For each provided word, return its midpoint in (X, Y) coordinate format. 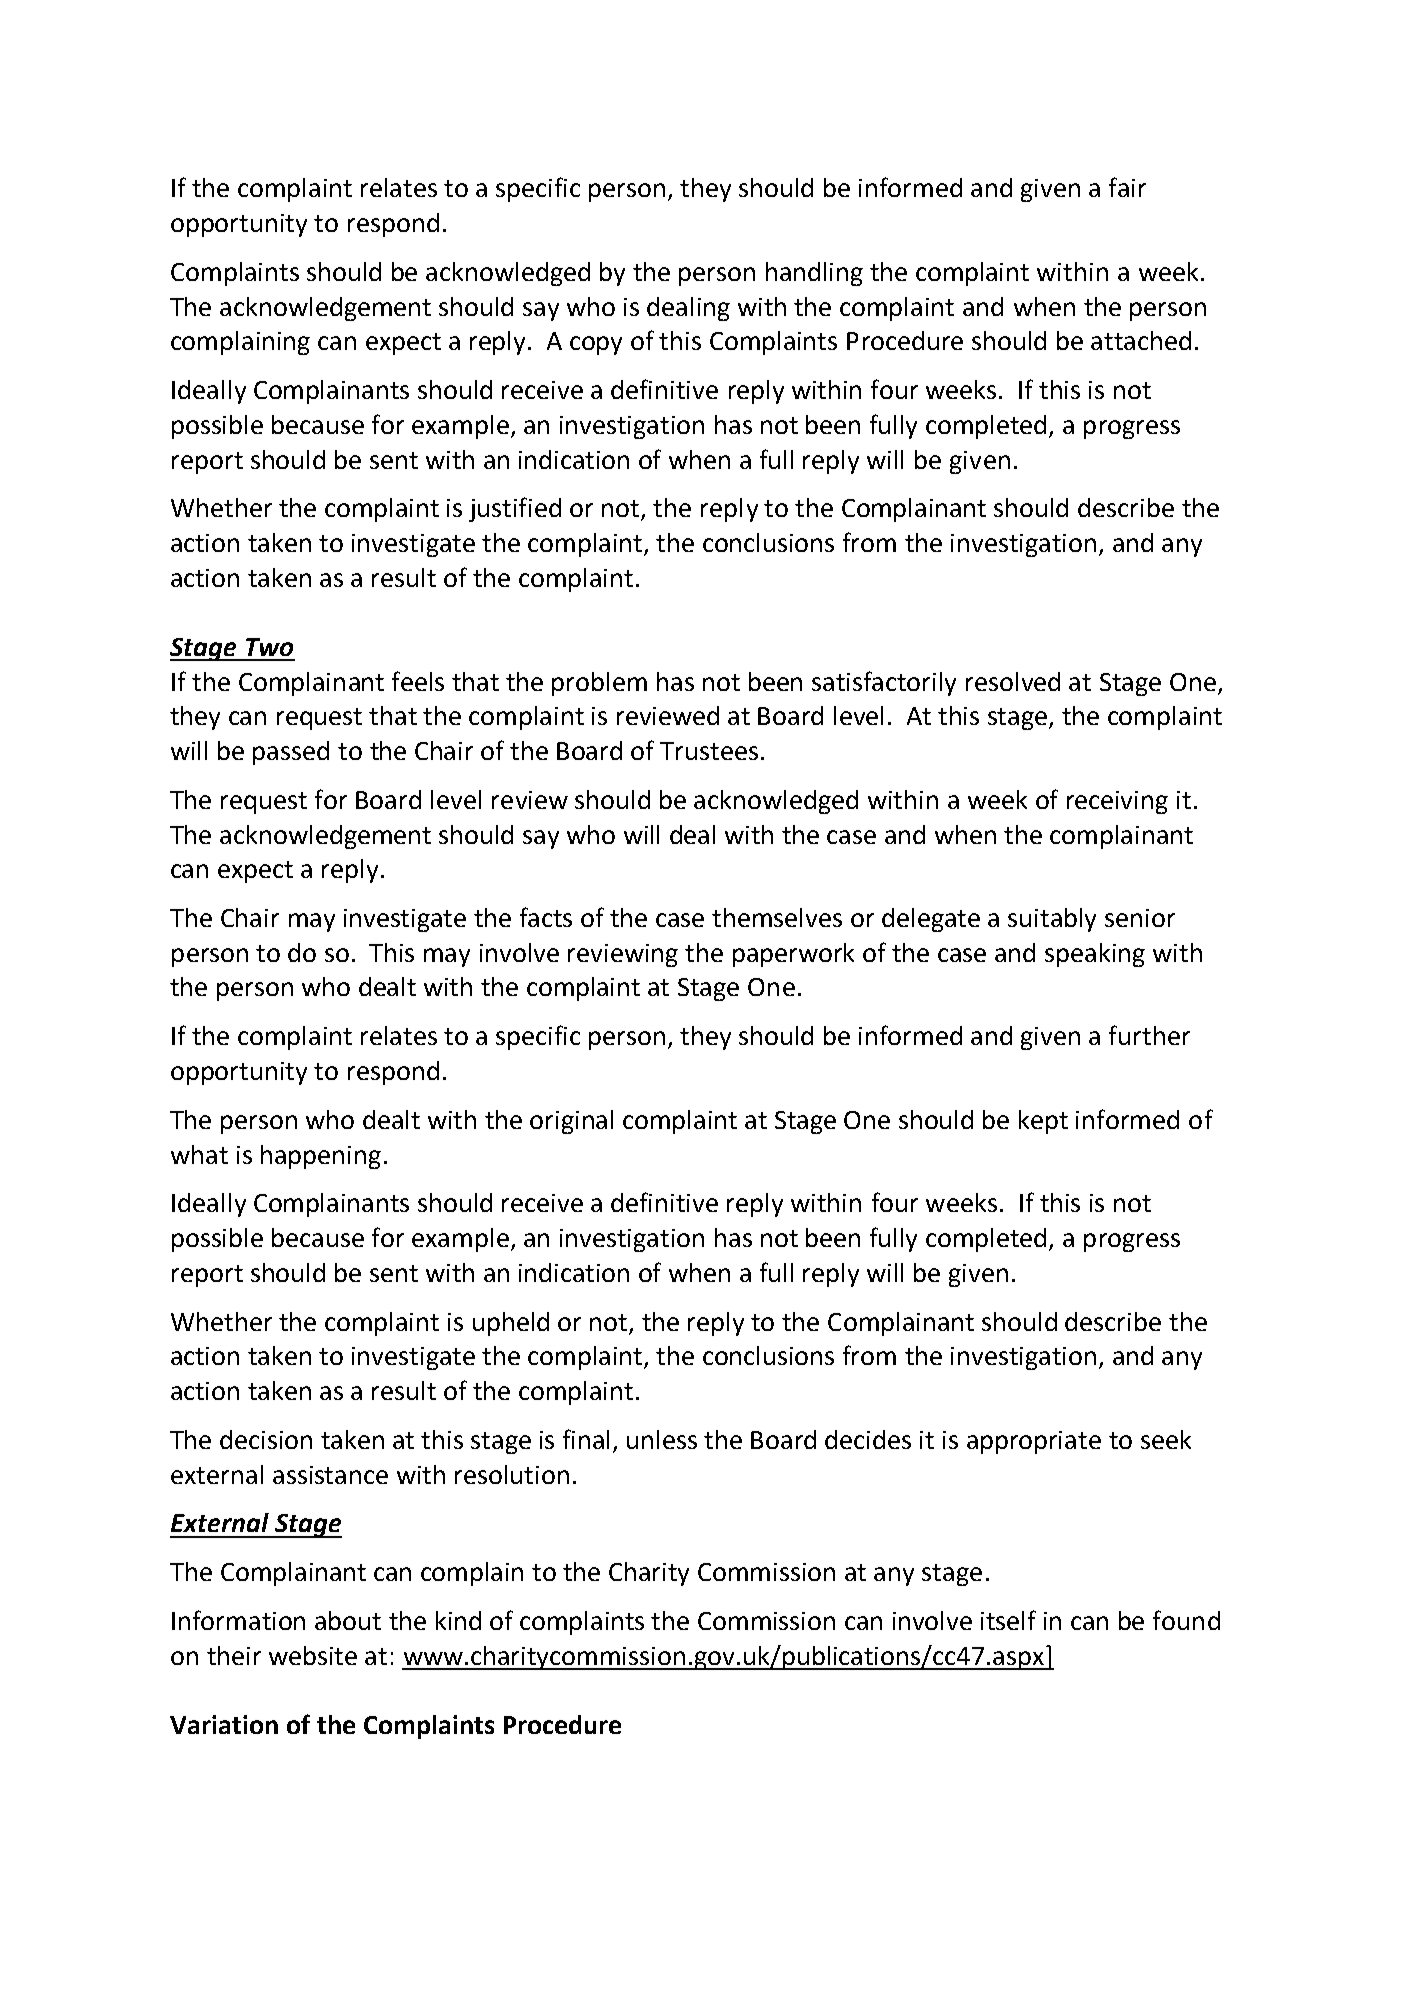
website (313, 1655)
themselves (777, 917)
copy (596, 345)
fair (1127, 187)
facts (546, 917)
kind (458, 1620)
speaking (1095, 955)
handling (814, 274)
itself (1008, 1620)
